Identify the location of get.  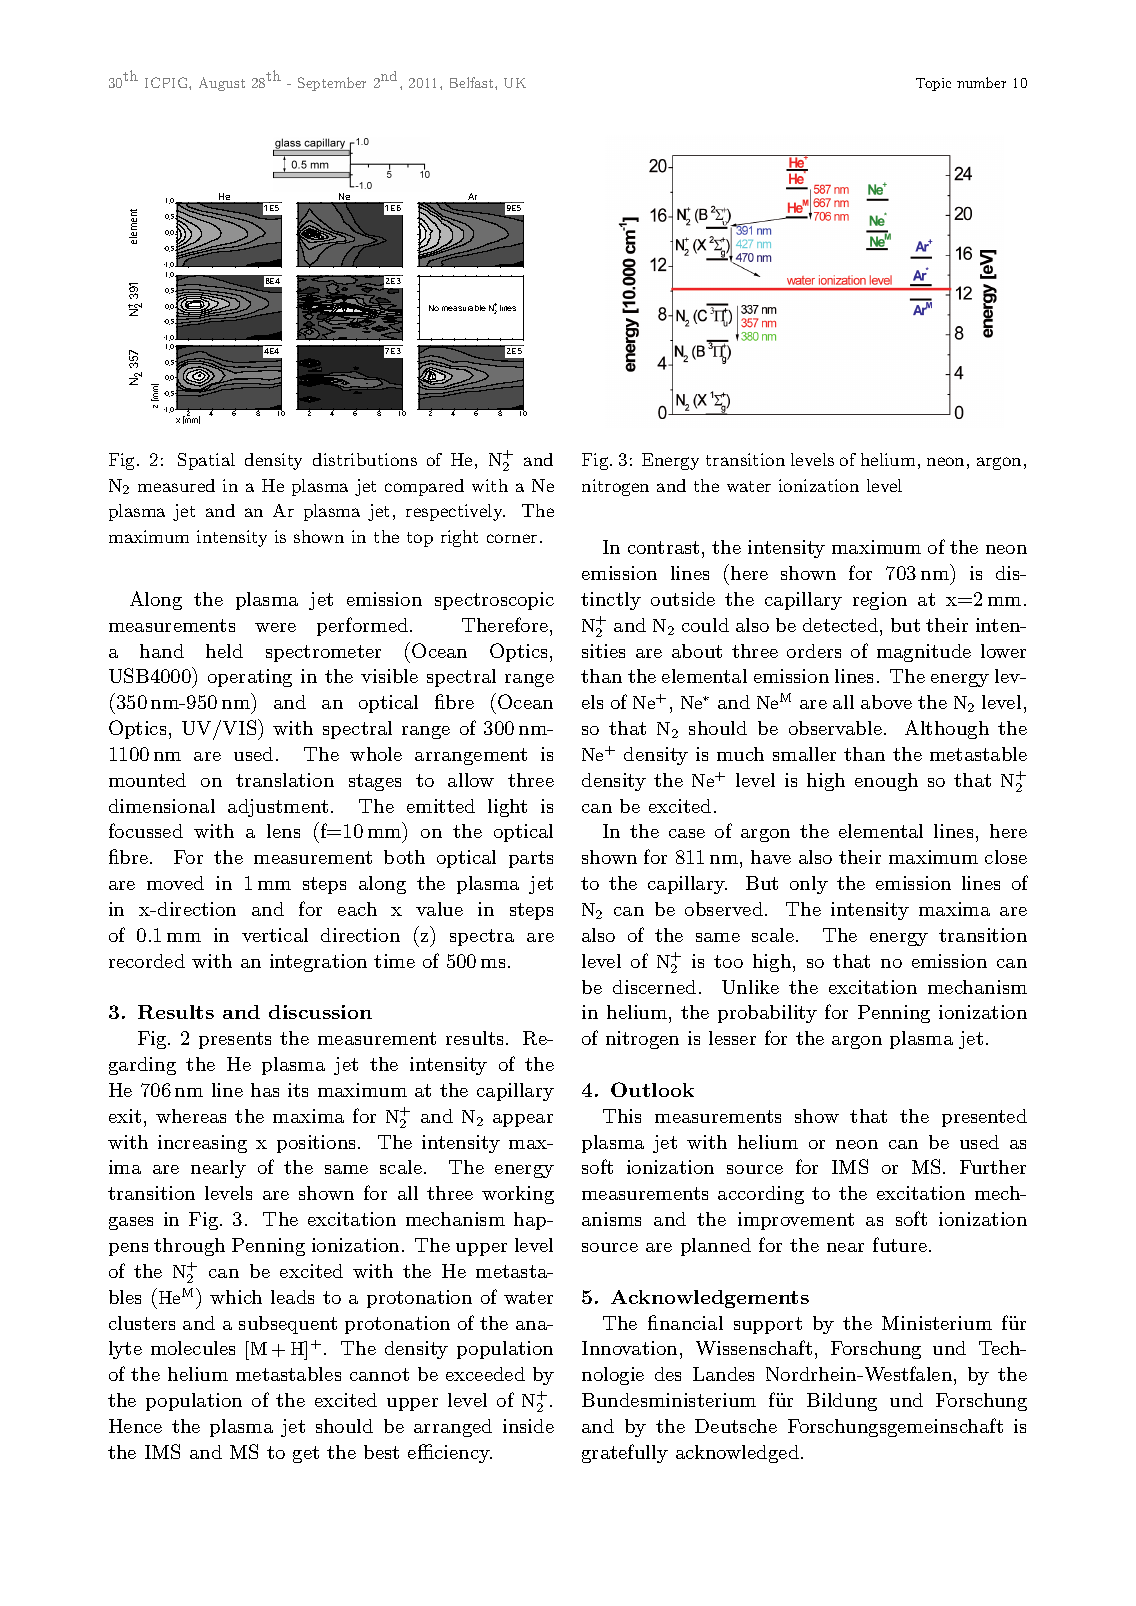
(306, 1454).
